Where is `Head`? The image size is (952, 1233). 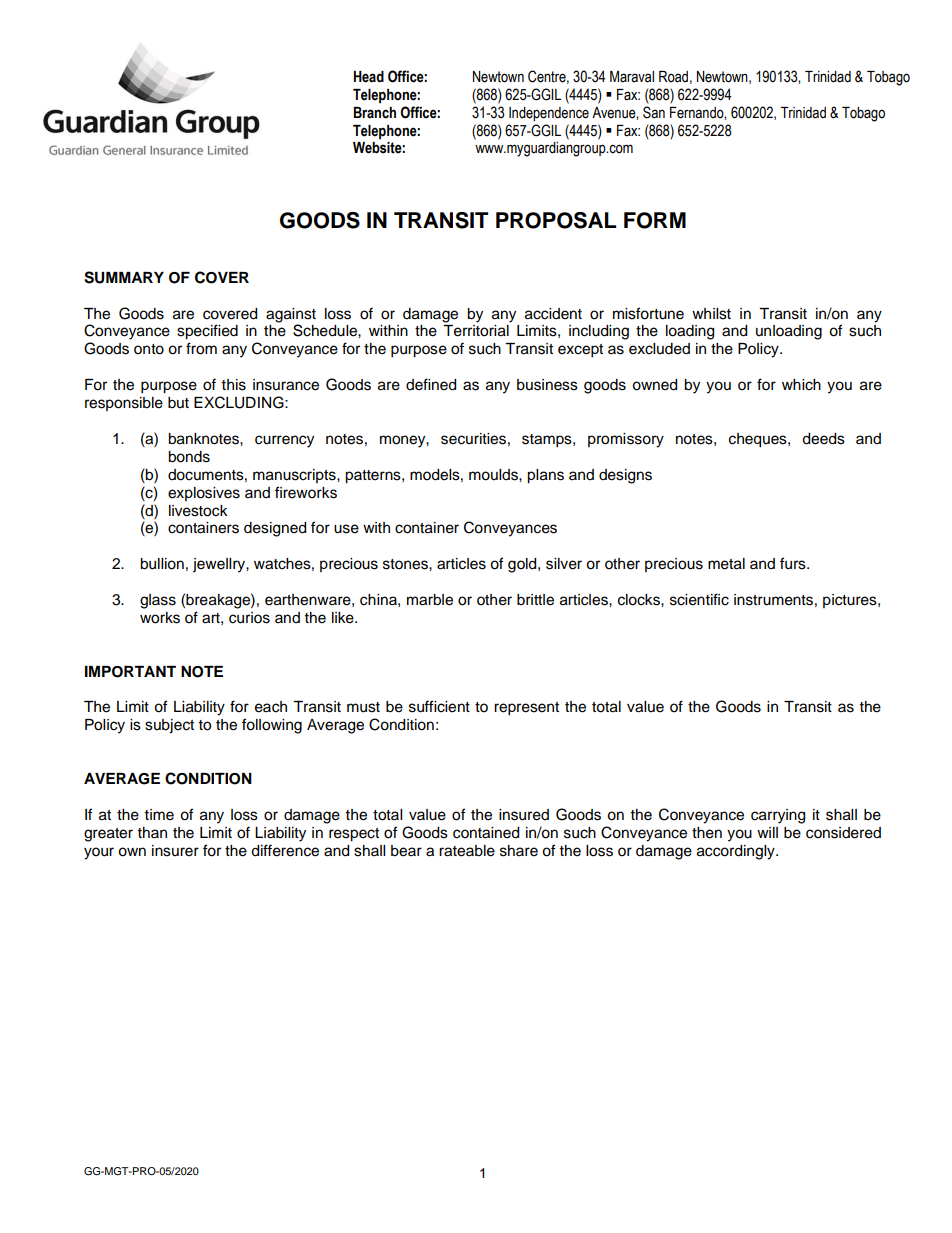 Head is located at coordinates (369, 77).
